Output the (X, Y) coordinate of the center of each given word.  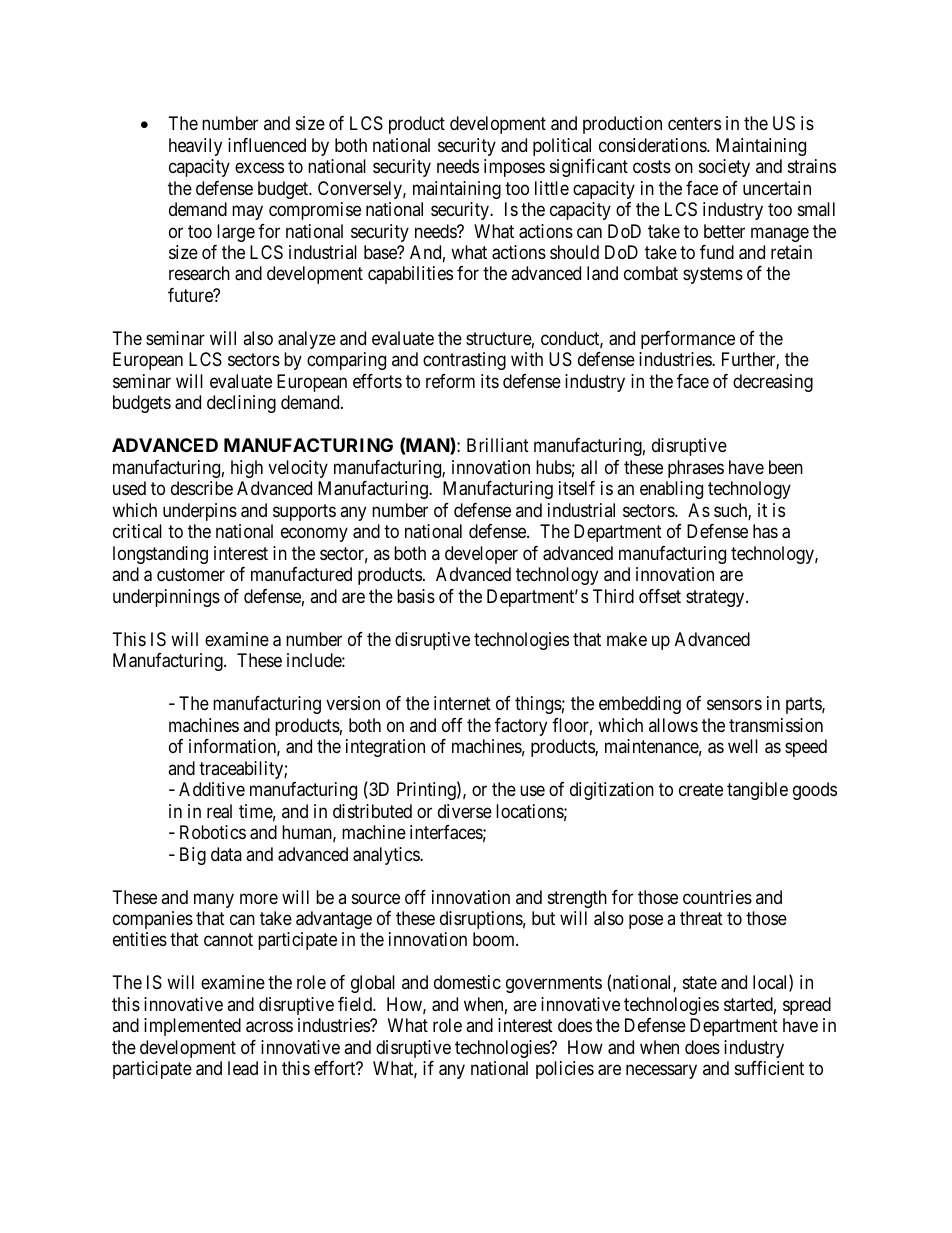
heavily (195, 147)
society (724, 168)
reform (450, 381)
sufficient (769, 1068)
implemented (192, 1027)
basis (416, 596)
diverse (465, 811)
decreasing (773, 383)
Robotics (213, 832)
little (552, 188)
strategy (716, 598)
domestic (467, 982)
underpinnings (166, 598)
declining (241, 404)
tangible (757, 791)
